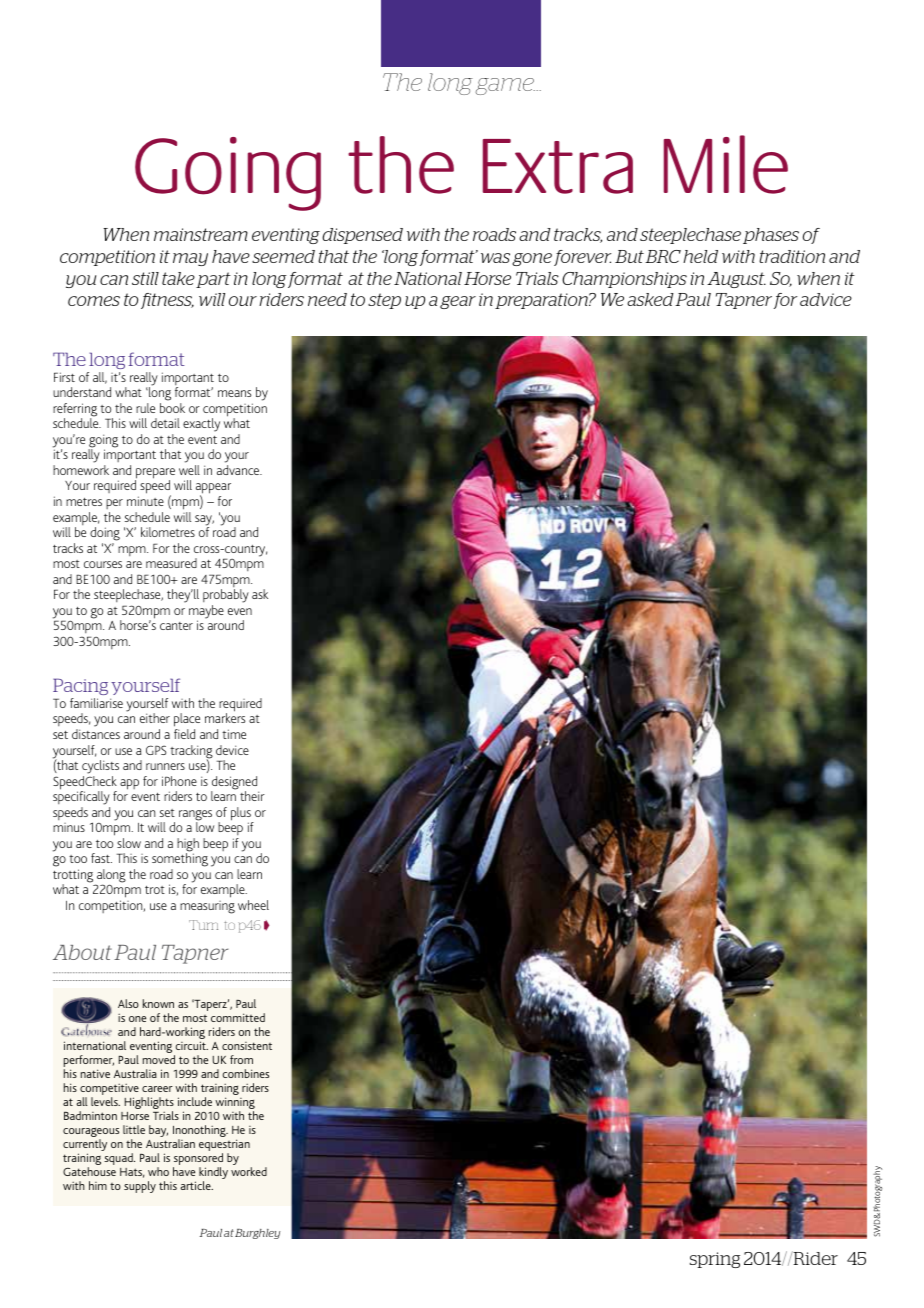 The width and height of the screenshot is (924, 1308). What do you see at coordinates (201, 234) in the screenshot?
I see `mainstream` at bounding box center [201, 234].
